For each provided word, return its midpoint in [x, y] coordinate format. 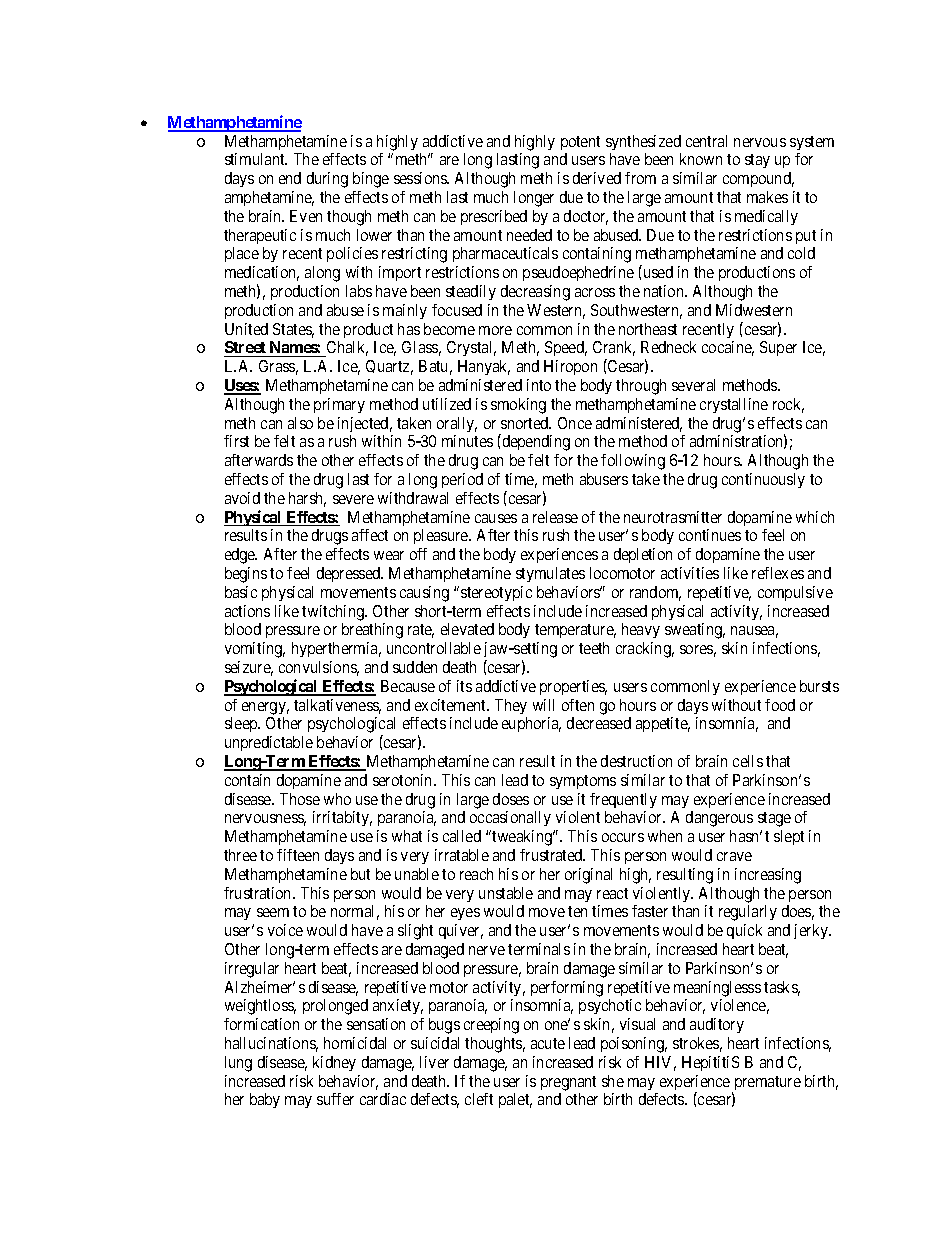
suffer [335, 1099]
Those [300, 799]
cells [748, 761]
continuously [763, 480]
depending [535, 442]
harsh [307, 499]
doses [511, 799]
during [327, 180]
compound [758, 179]
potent [580, 143]
